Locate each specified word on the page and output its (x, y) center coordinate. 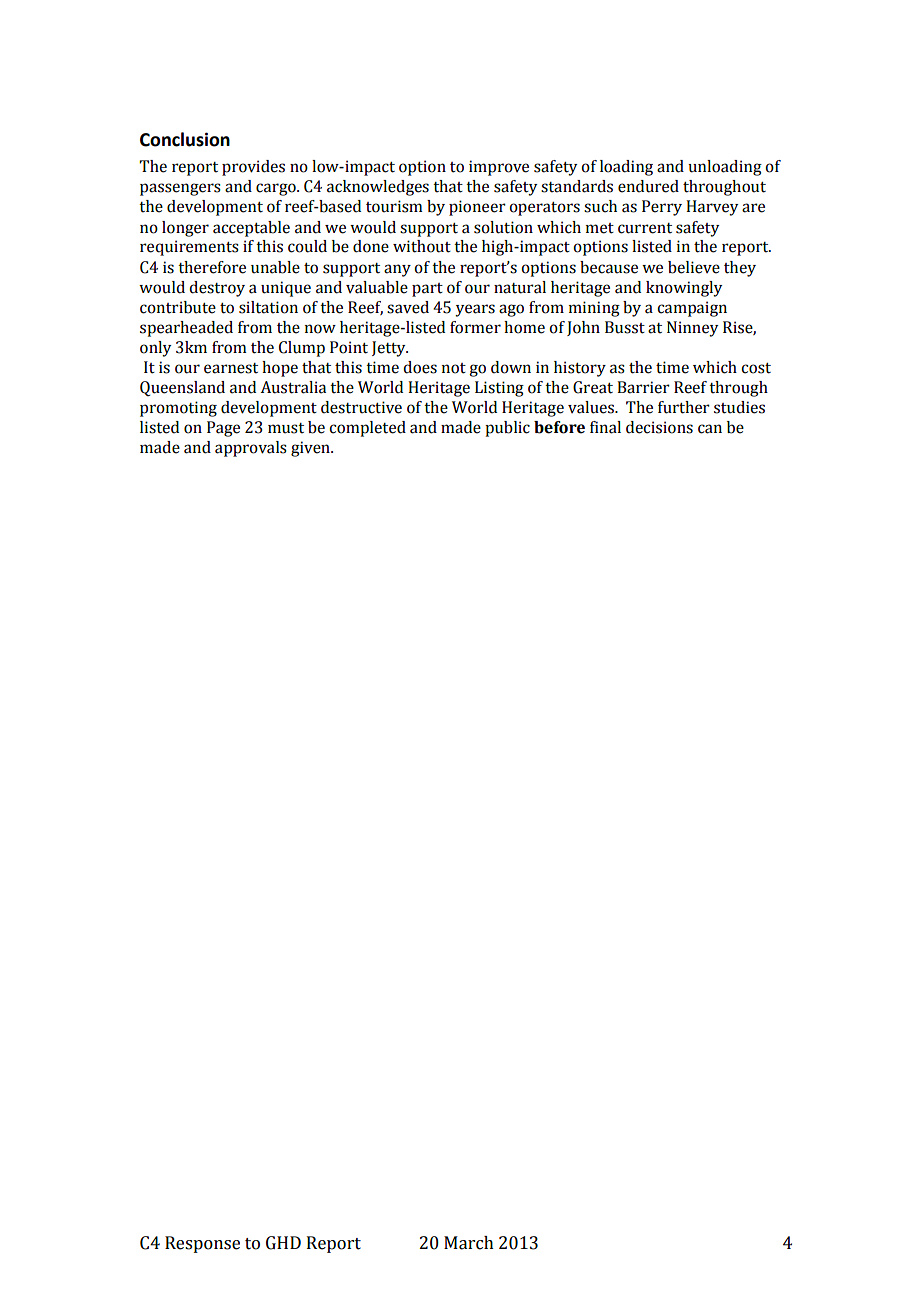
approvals (251, 449)
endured (648, 186)
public (507, 429)
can (710, 429)
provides (253, 168)
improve (499, 168)
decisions (659, 427)
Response (202, 1244)
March (469, 1243)
